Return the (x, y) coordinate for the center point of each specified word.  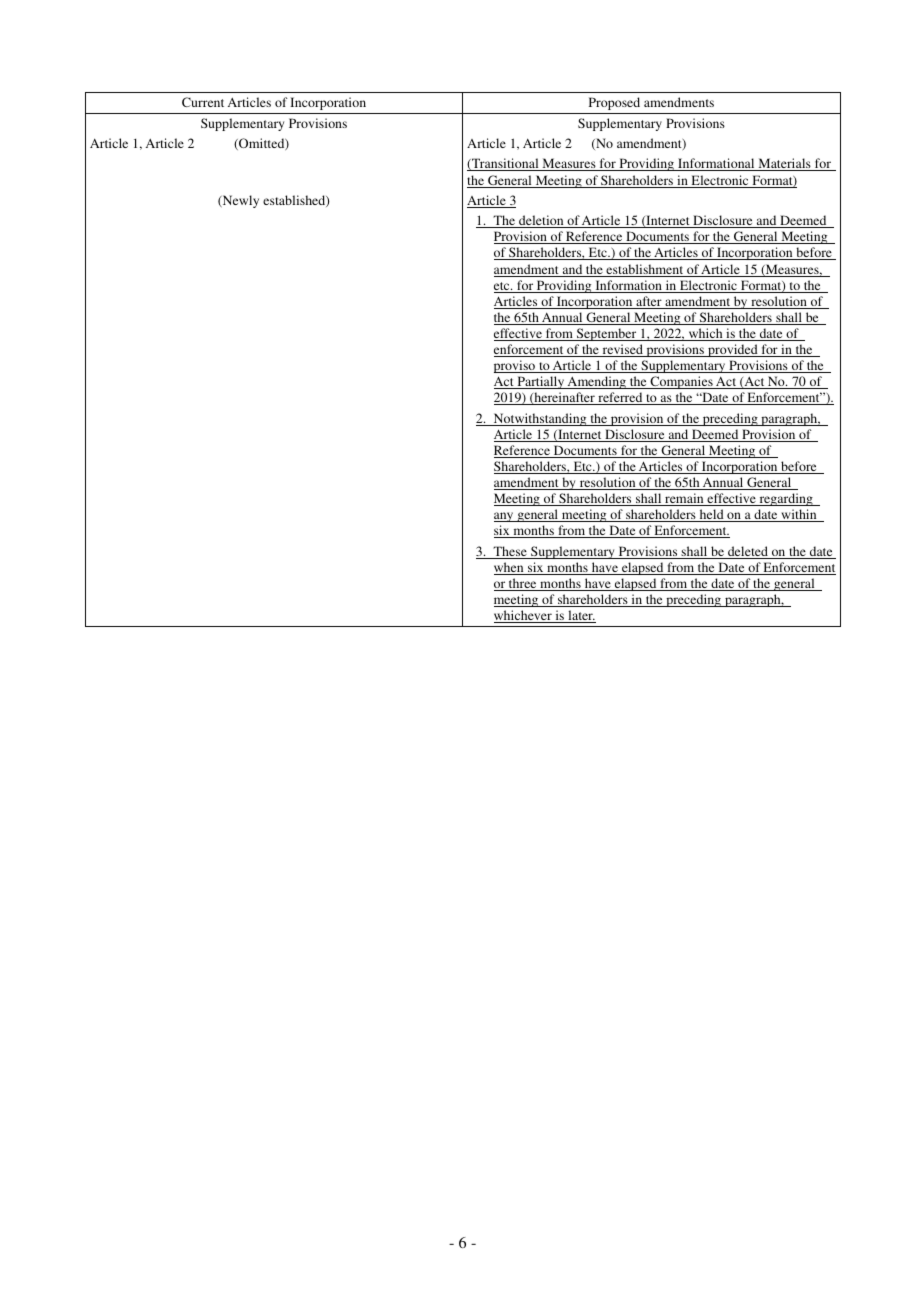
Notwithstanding (540, 419)
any (505, 517)
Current (203, 102)
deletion (541, 221)
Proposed (614, 103)
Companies (681, 382)
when (510, 568)
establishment (645, 270)
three (523, 584)
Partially (540, 382)
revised (622, 350)
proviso (516, 366)
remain (684, 499)
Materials (784, 164)
